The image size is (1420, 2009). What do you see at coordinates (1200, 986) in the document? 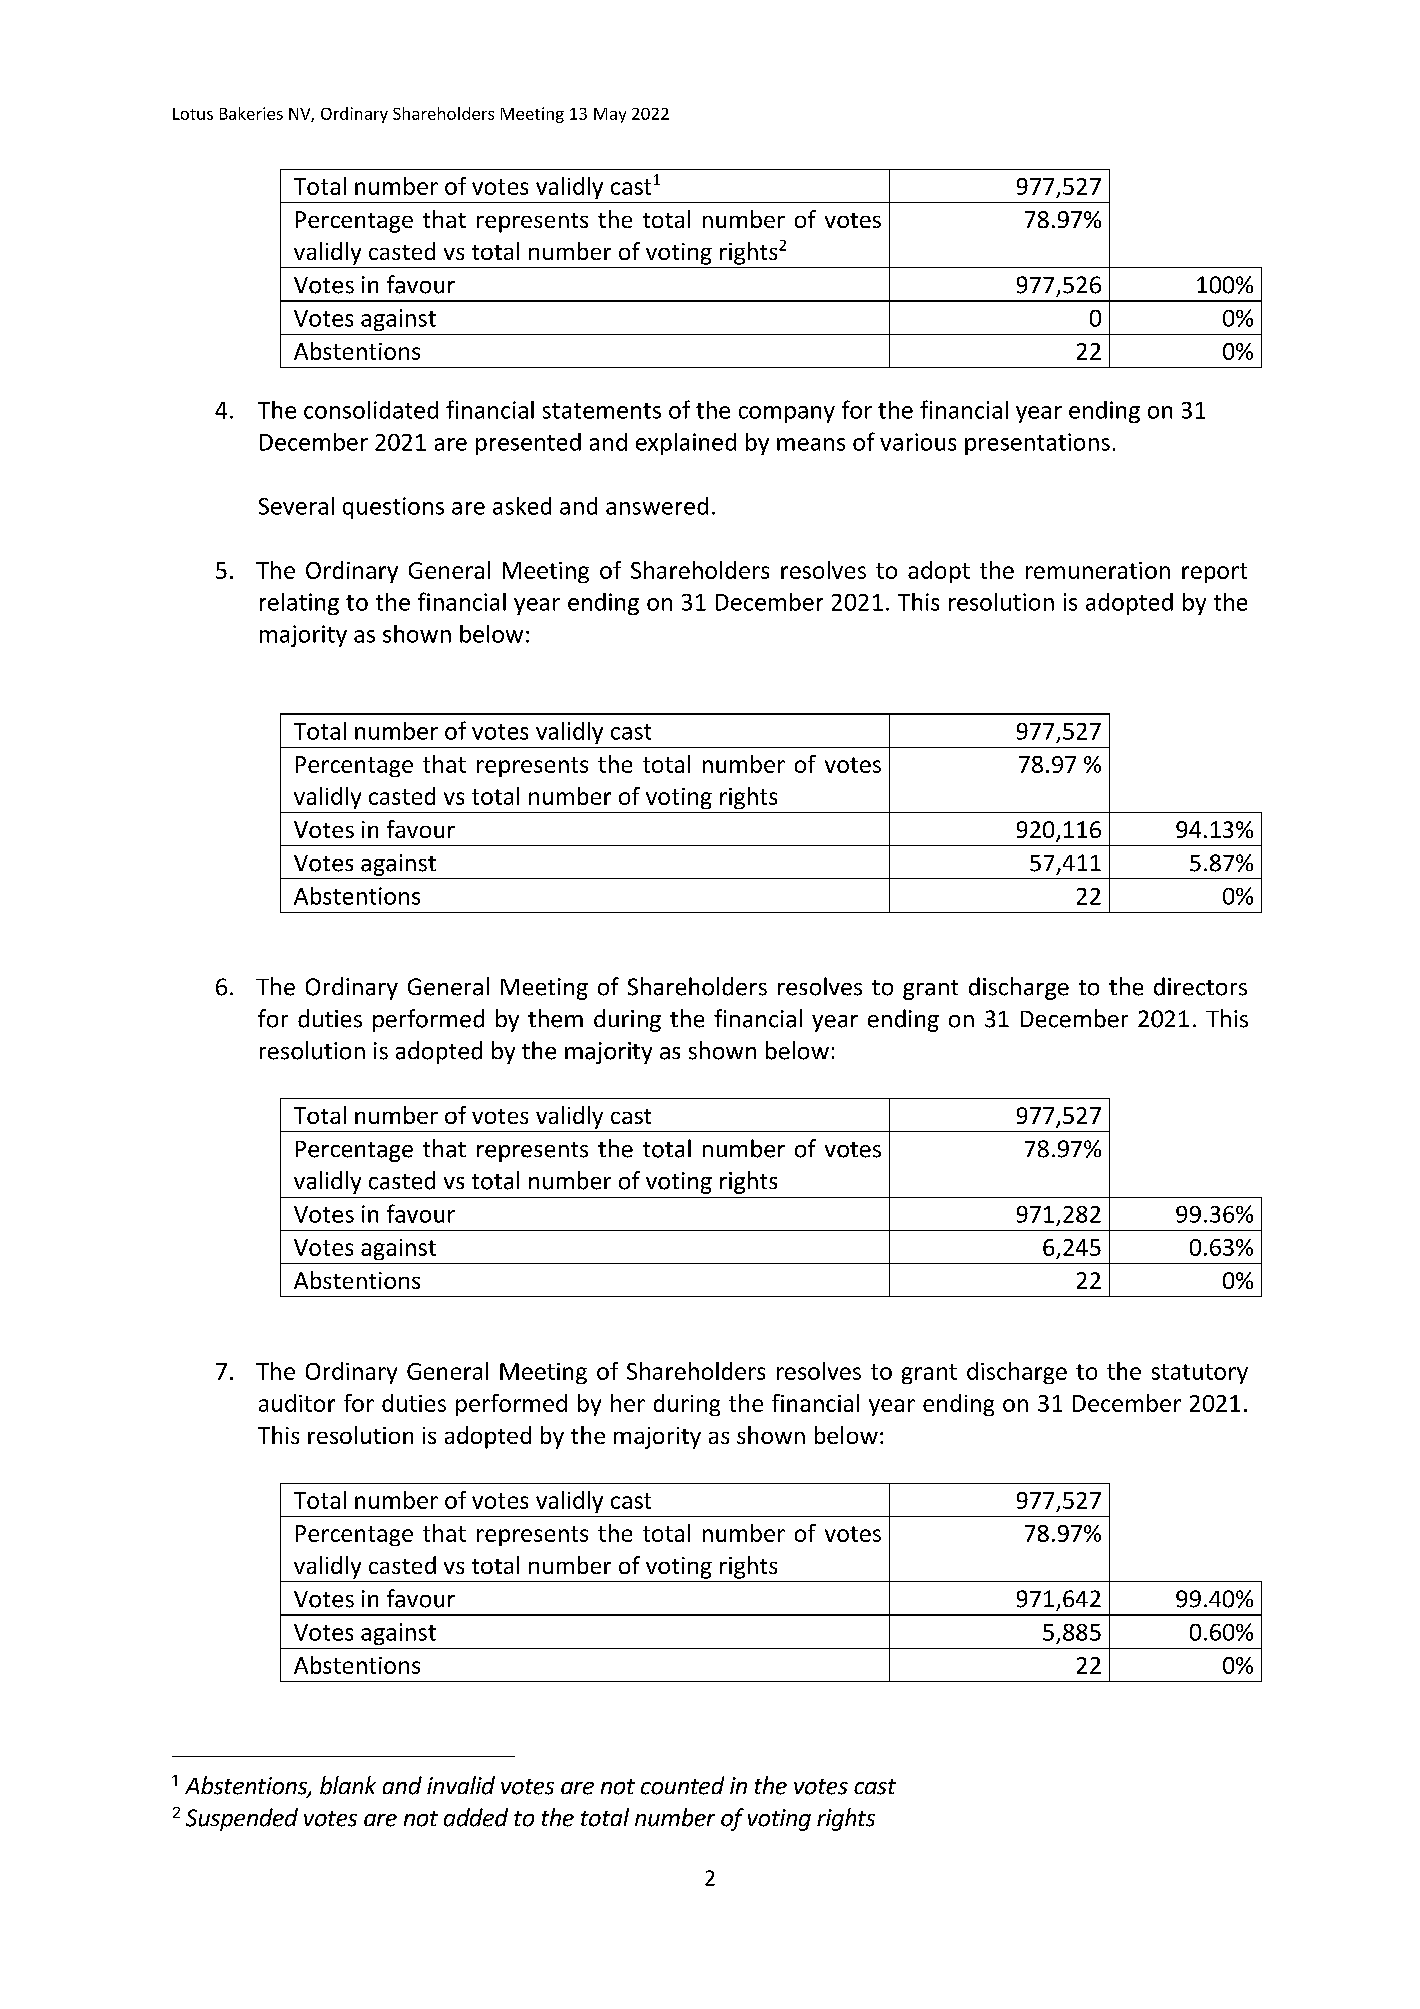
I see `directors` at bounding box center [1200, 986].
